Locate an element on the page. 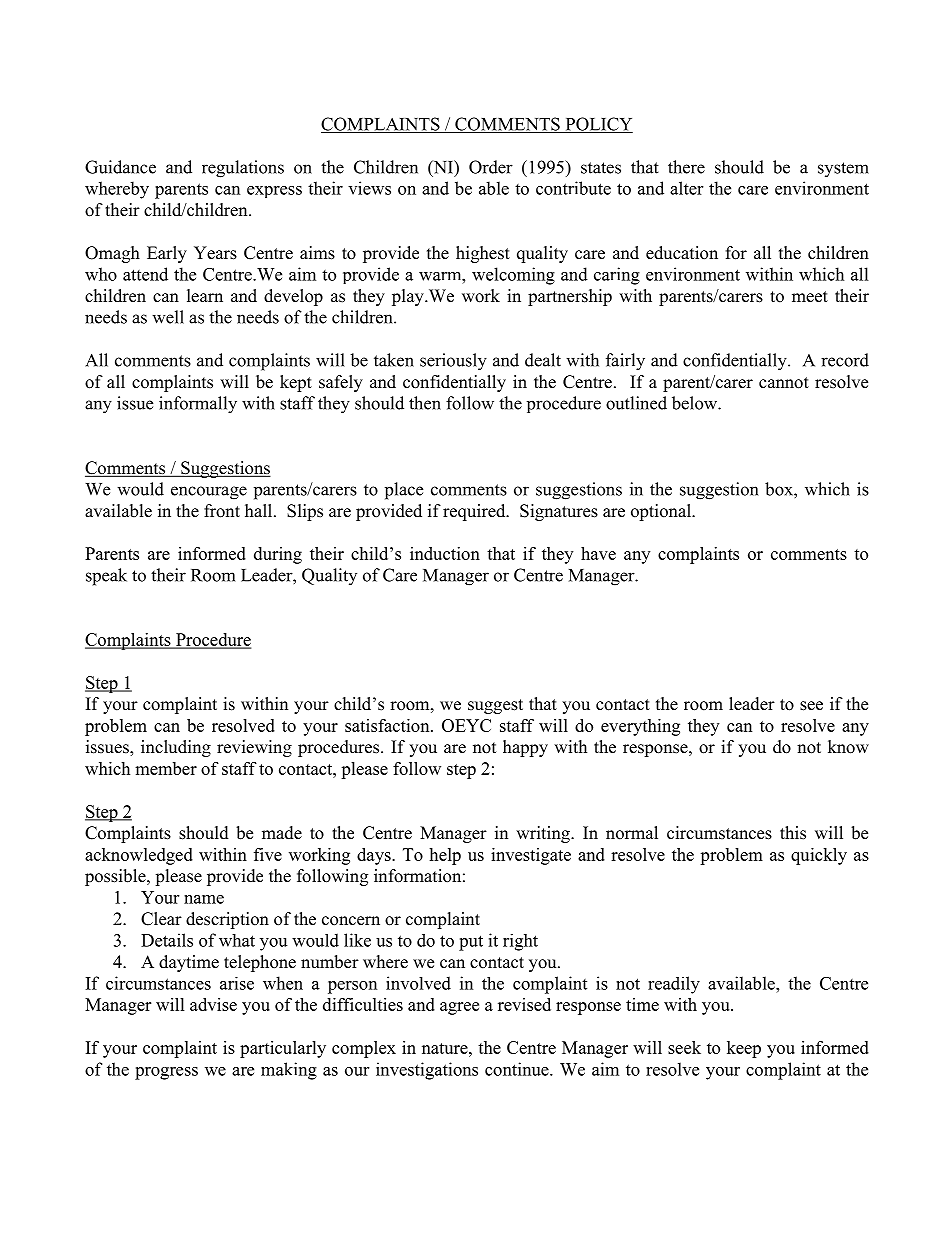 The width and height of the document is (952, 1233). continue is located at coordinates (518, 1069).
